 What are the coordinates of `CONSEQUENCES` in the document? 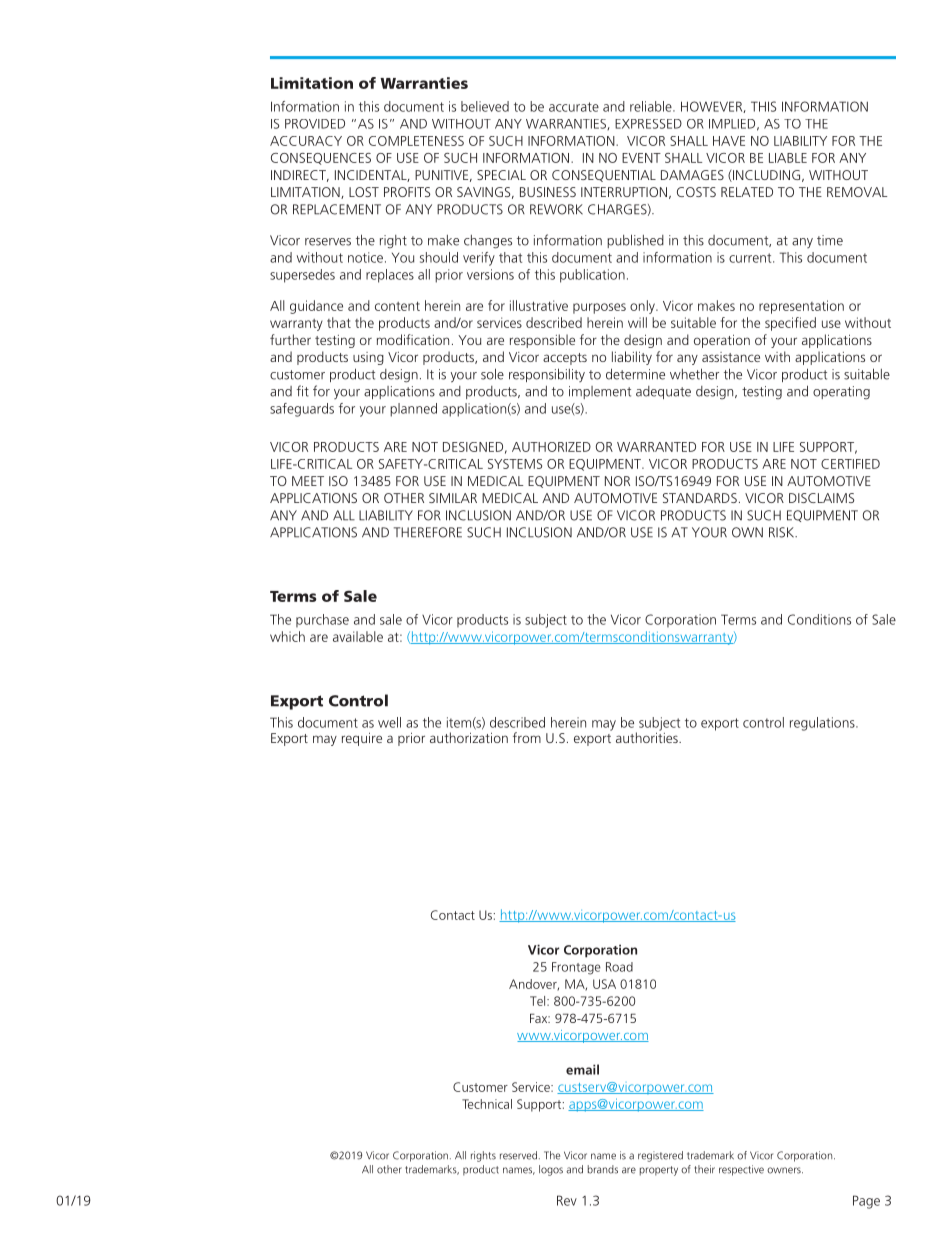 It's located at (321, 159).
